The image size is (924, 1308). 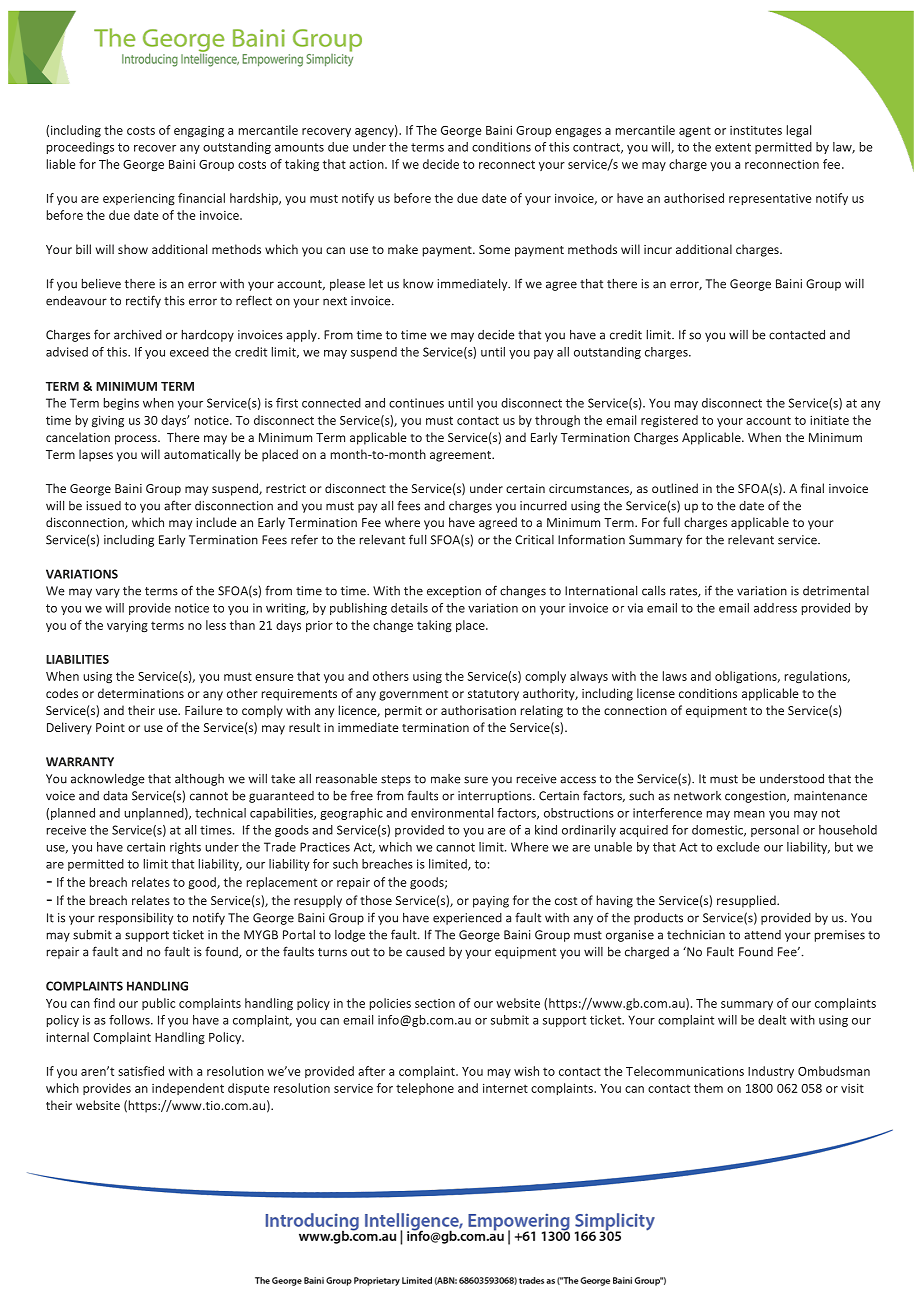 I want to click on rights, so click(x=185, y=848).
